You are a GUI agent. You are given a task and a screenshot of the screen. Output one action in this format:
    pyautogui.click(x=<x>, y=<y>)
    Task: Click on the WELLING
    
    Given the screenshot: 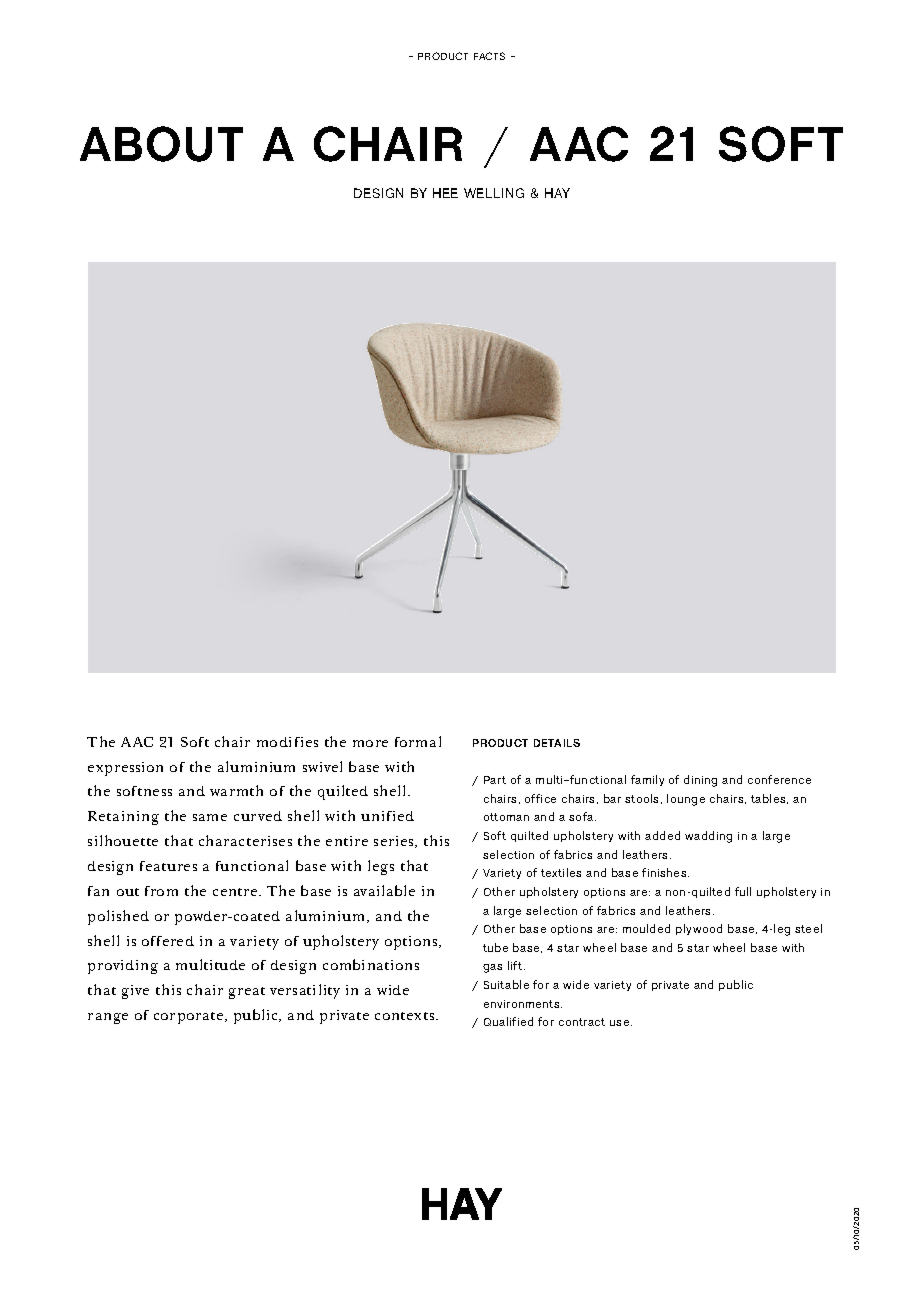 What is the action you would take?
    pyautogui.click(x=494, y=193)
